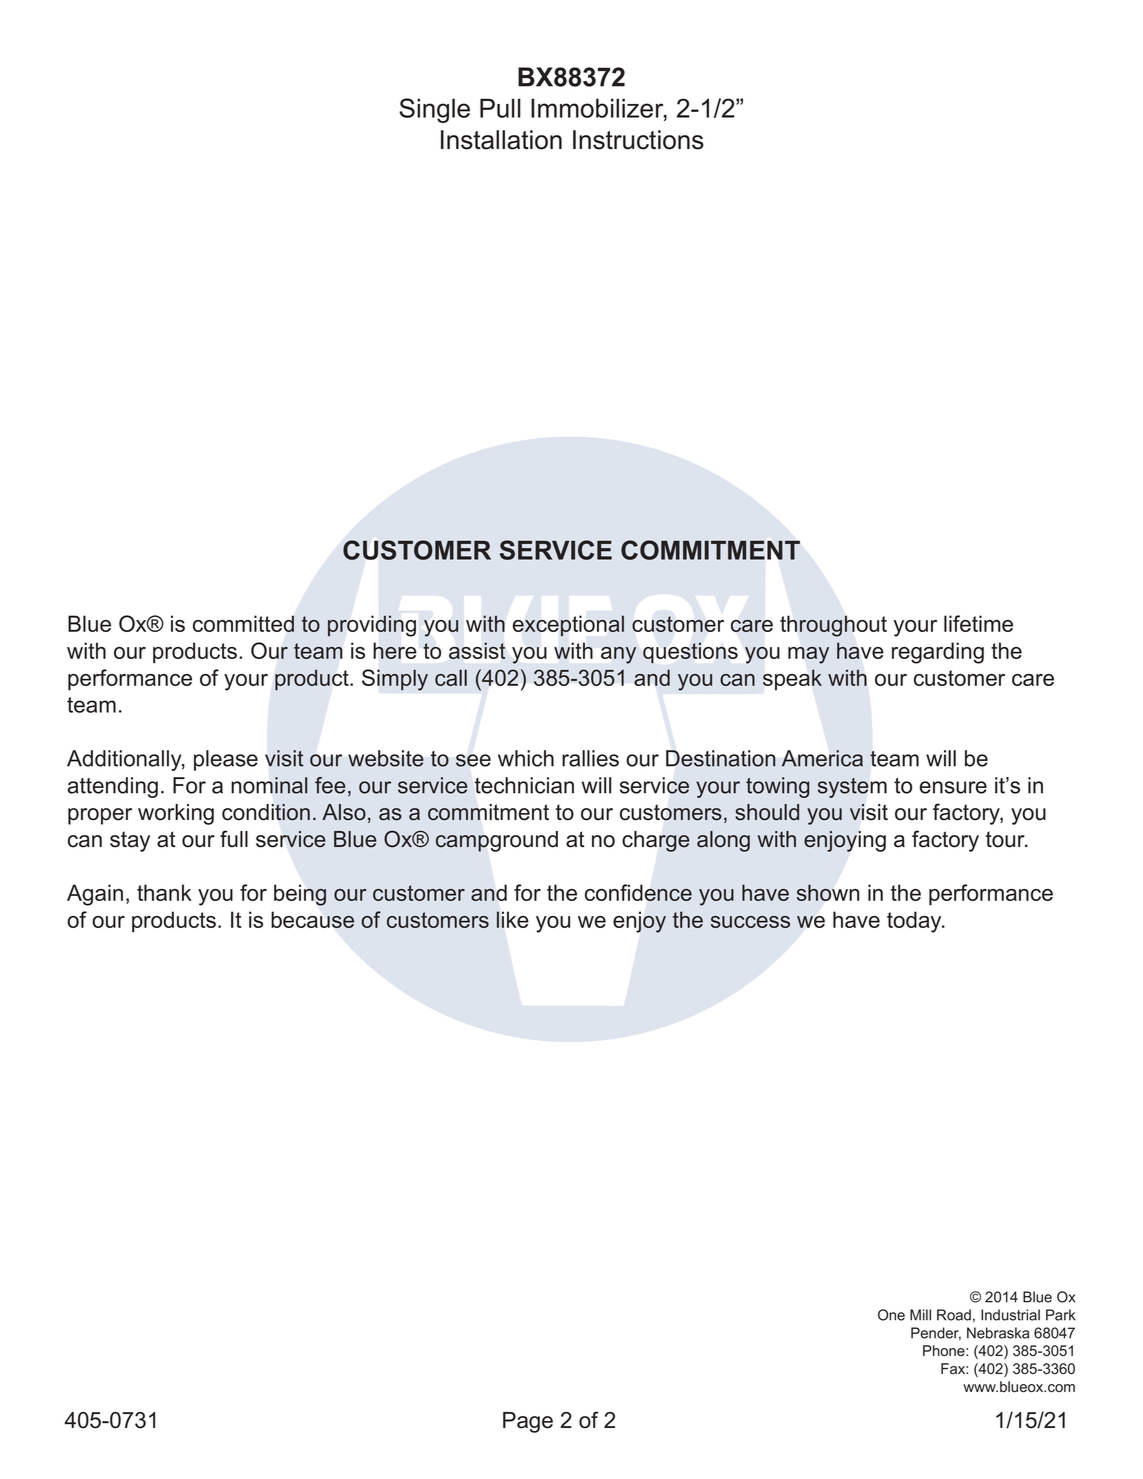 The image size is (1143, 1479). I want to click on Single, so click(434, 110).
